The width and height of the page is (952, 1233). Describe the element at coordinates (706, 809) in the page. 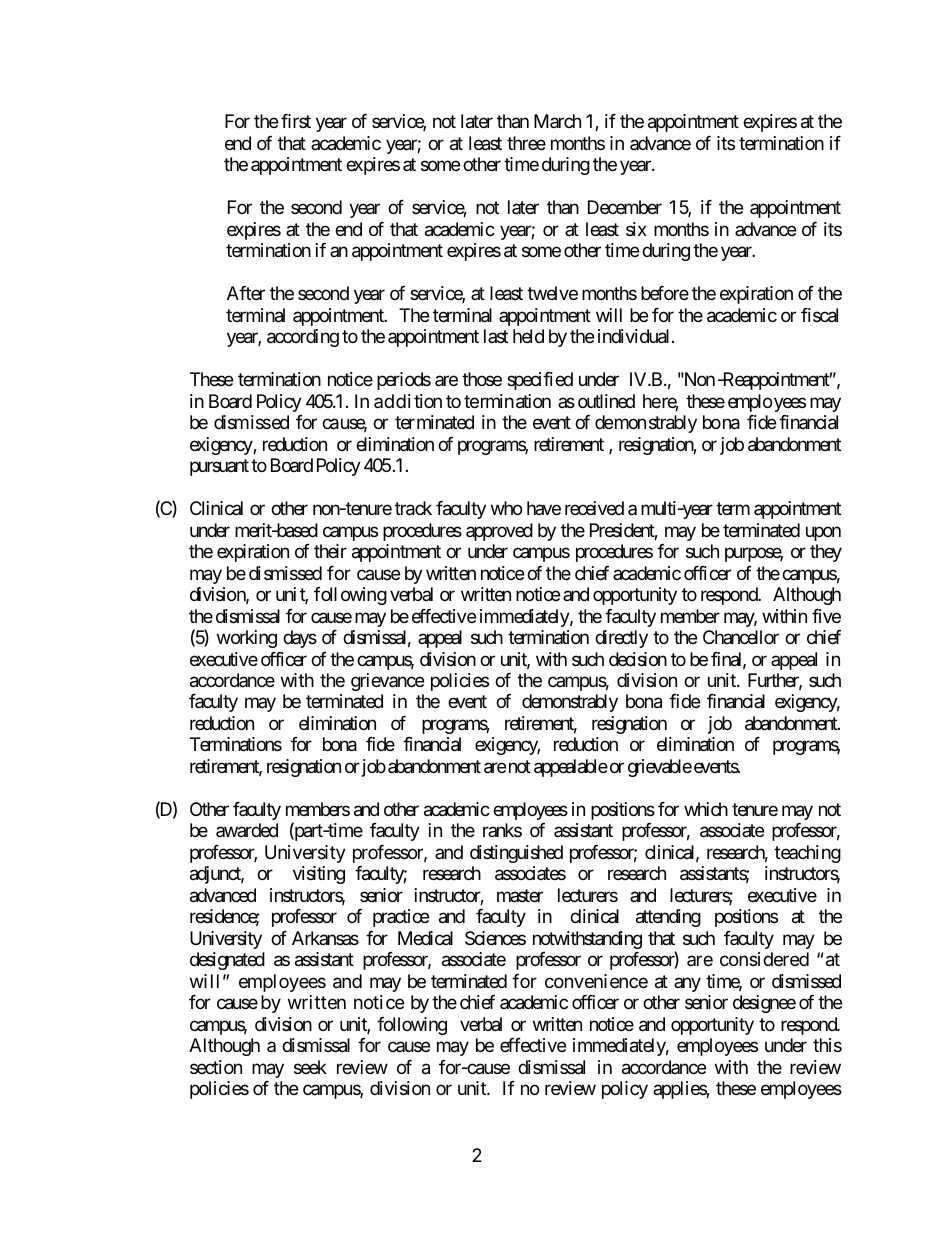

I see `which` at that location.
